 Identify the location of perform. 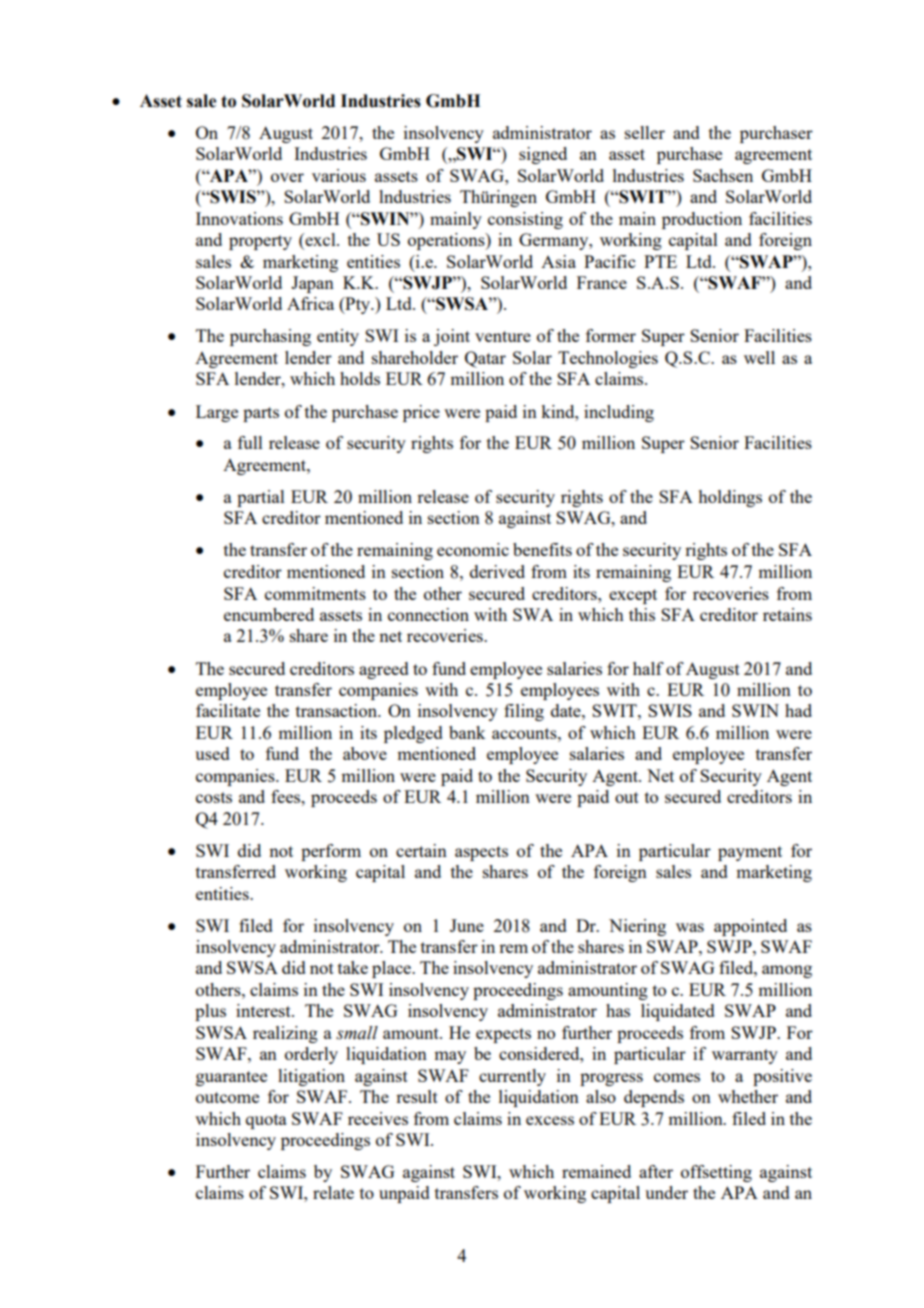
(331, 852).
